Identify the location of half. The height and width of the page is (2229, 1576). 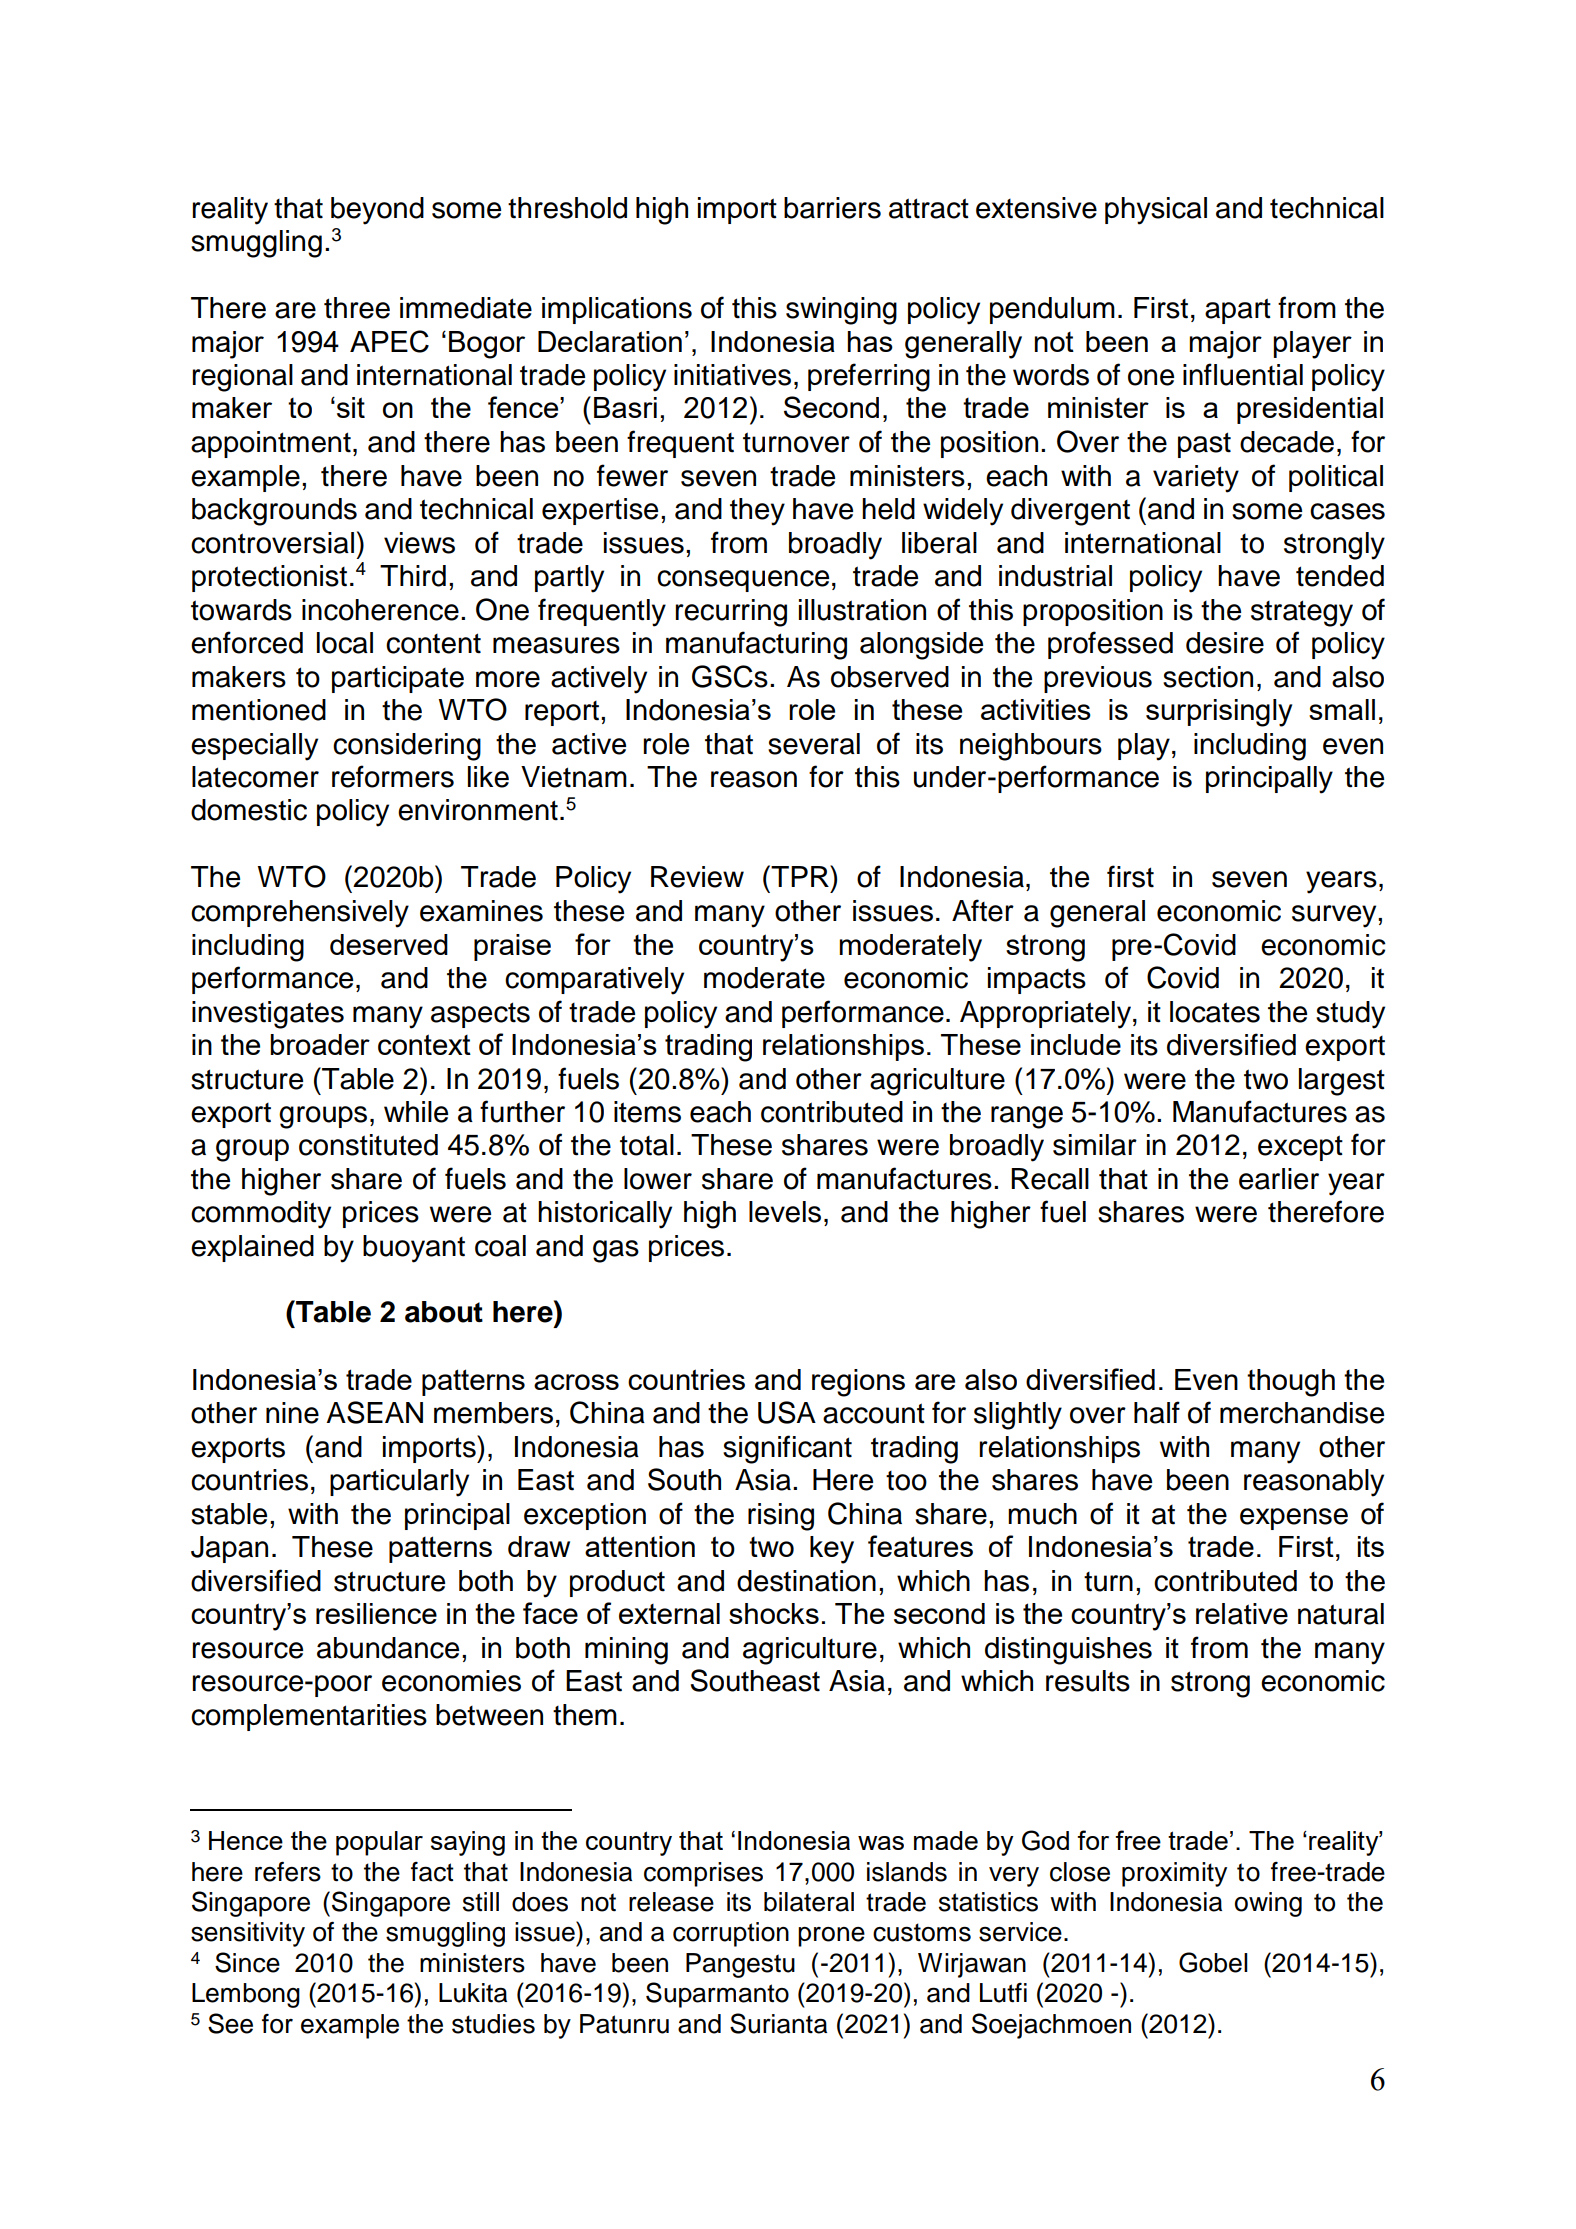
(1157, 1412).
